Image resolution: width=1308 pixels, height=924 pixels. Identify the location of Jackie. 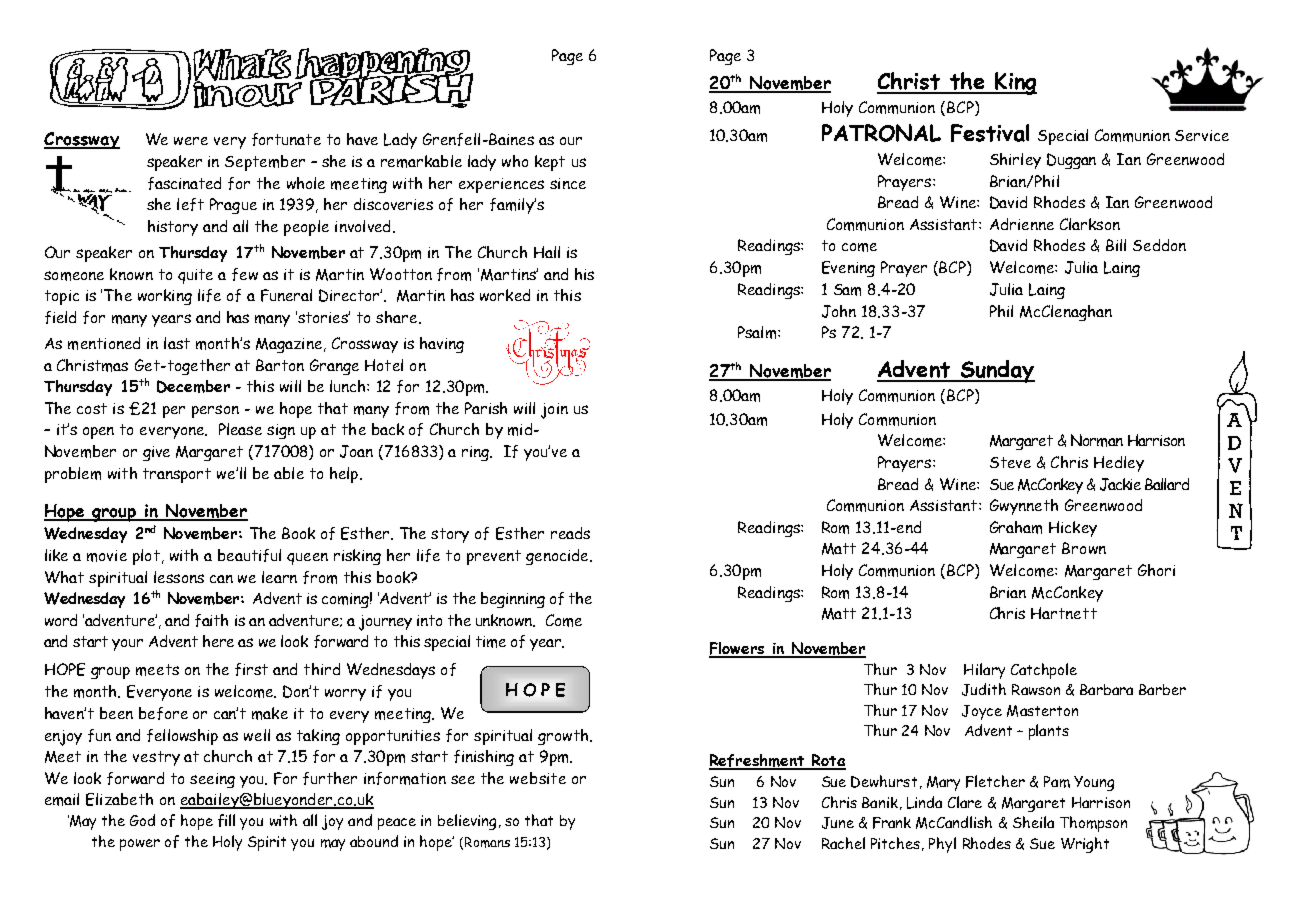
(1120, 484).
